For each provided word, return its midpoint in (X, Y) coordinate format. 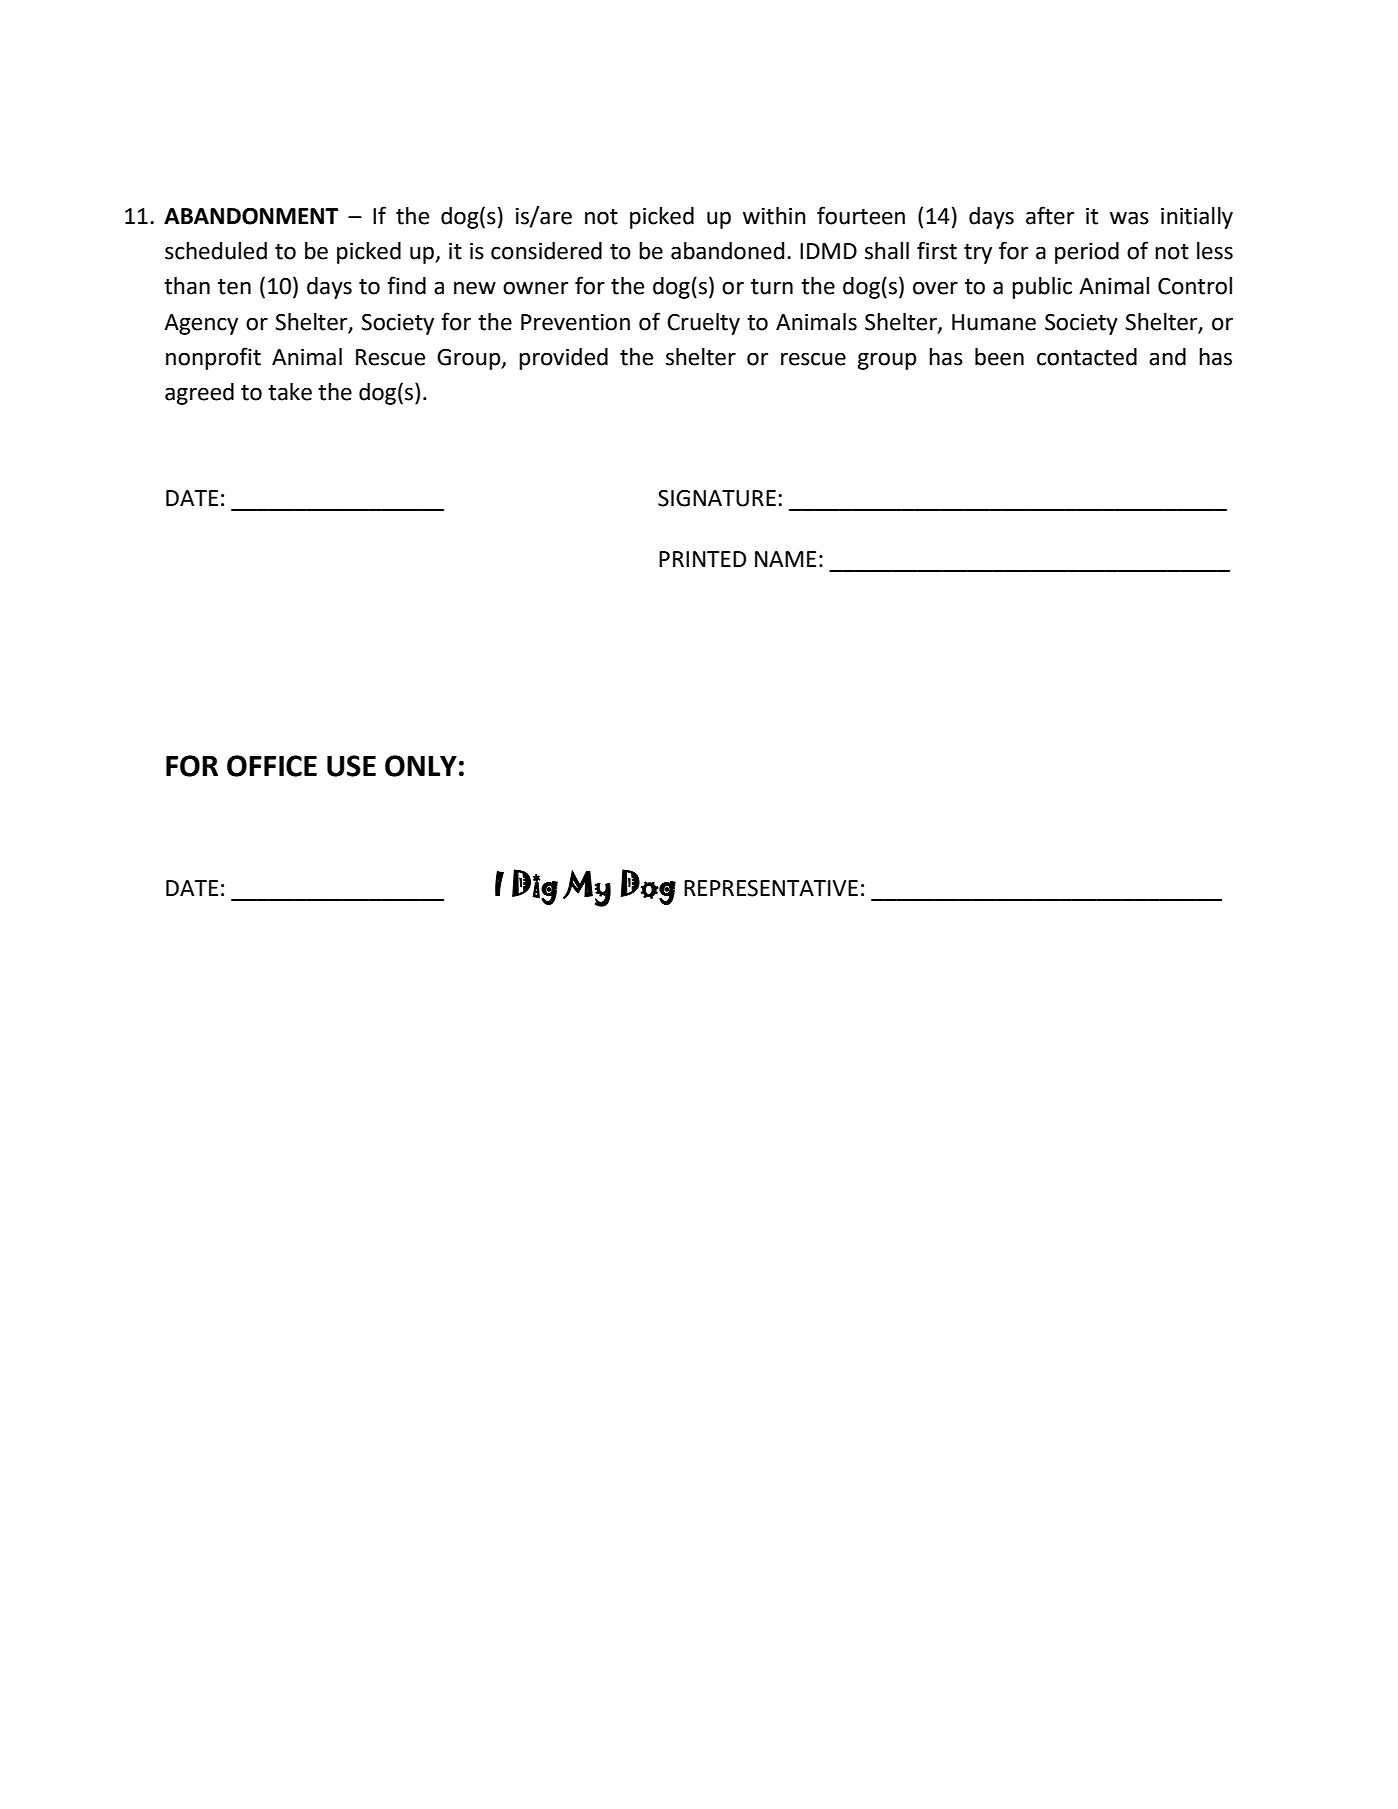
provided (563, 359)
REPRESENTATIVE (771, 888)
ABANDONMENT (251, 216)
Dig (535, 887)
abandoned (727, 251)
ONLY (421, 766)
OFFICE (272, 766)
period (1087, 253)
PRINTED (702, 559)
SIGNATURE (717, 498)
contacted (1087, 357)
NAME (785, 559)
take (290, 392)
